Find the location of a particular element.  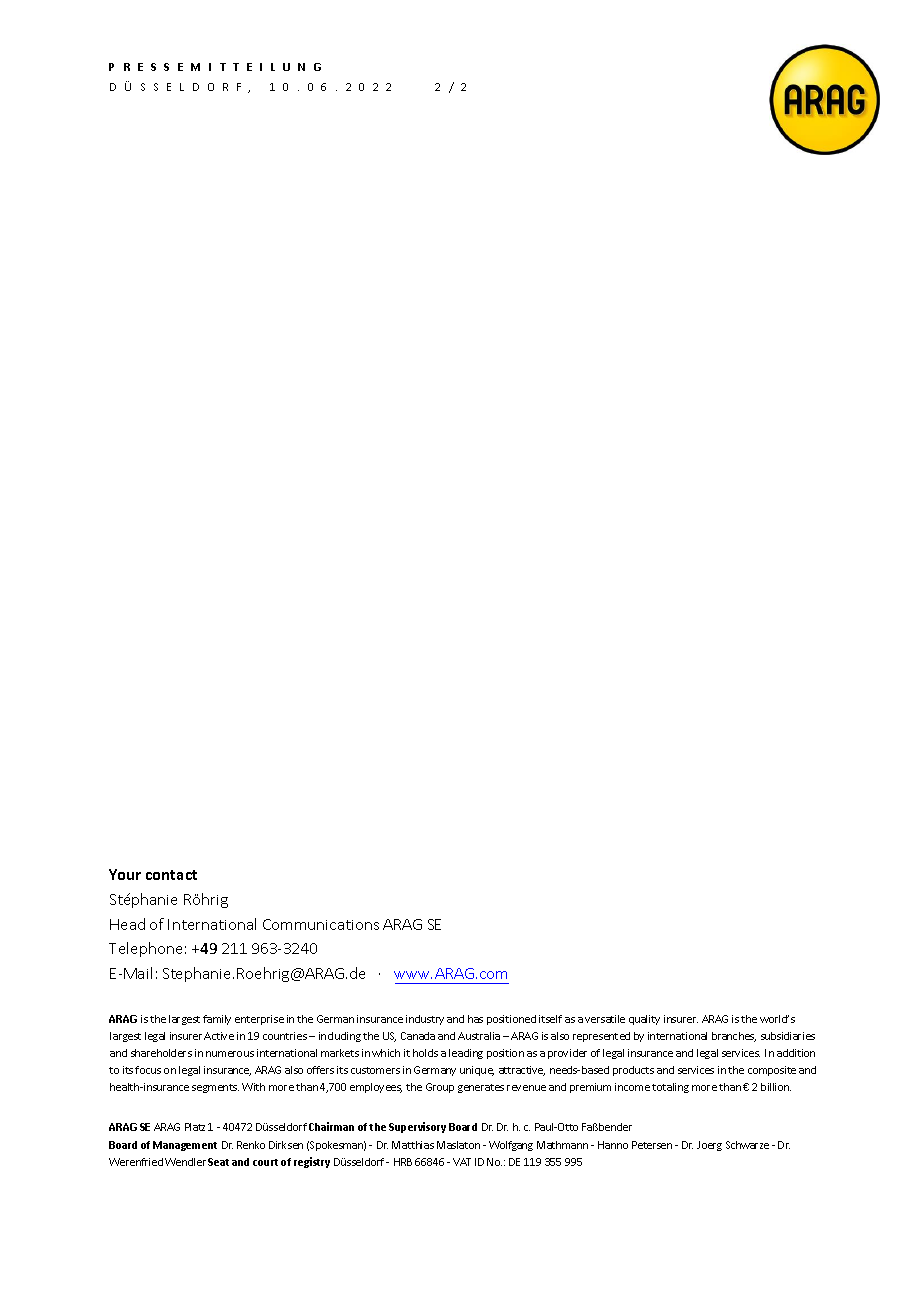

quality is located at coordinates (644, 1020).
